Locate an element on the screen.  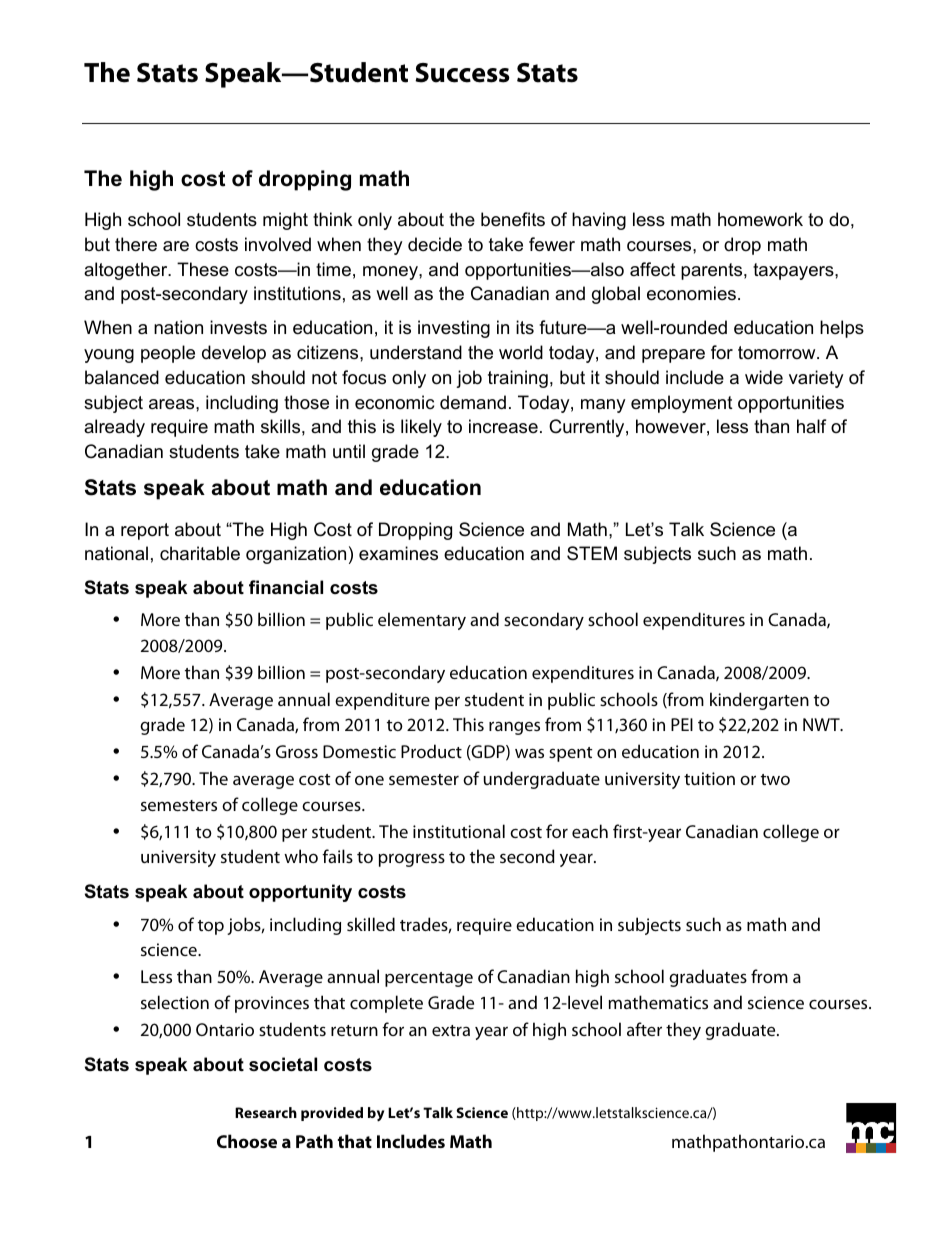
homework is located at coordinates (760, 219).
